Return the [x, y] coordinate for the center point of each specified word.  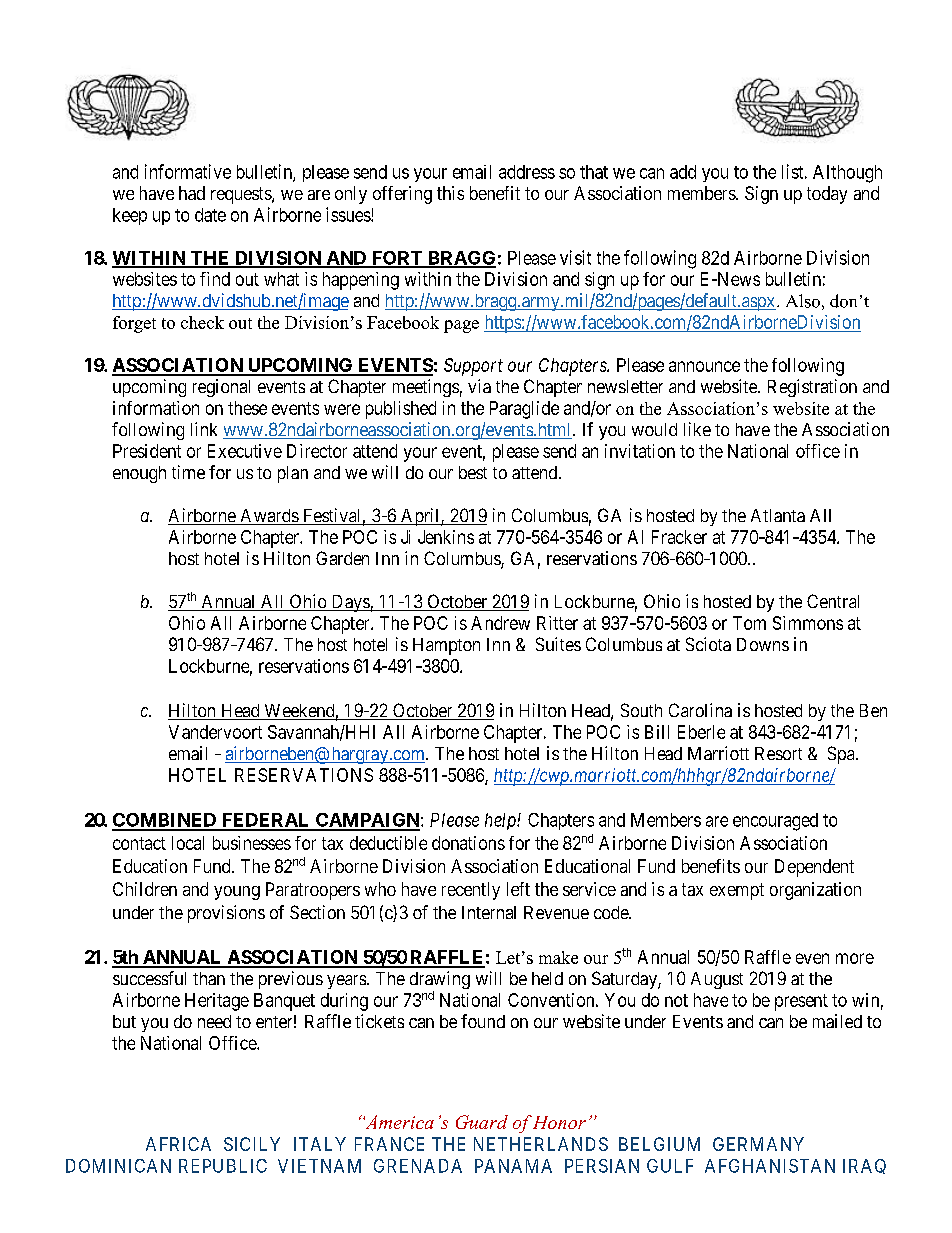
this [450, 193]
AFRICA [178, 1144]
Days [350, 603]
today [827, 195]
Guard [482, 1122]
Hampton [446, 646]
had [192, 193]
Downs [763, 644]
